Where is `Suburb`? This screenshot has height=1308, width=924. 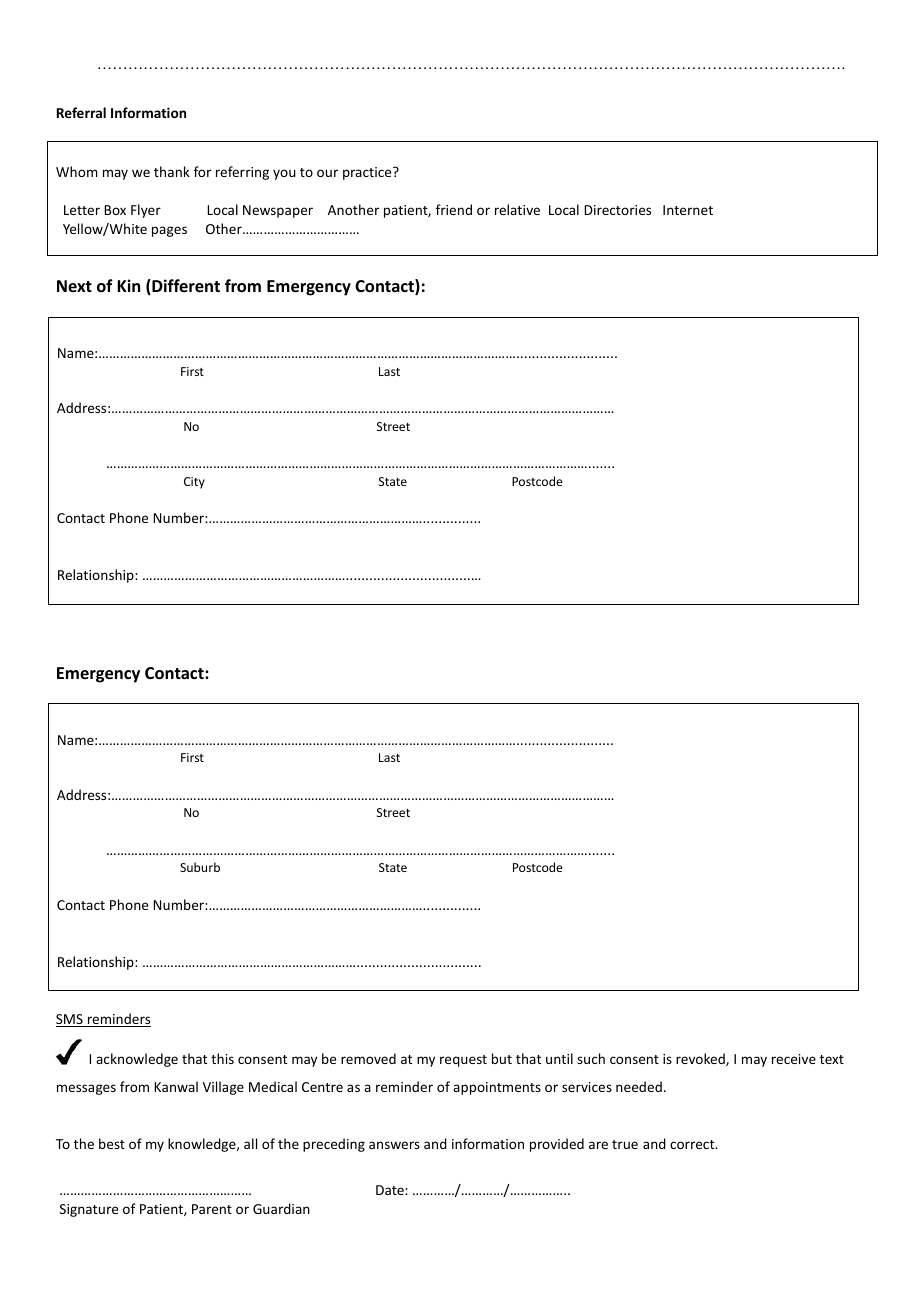
Suburb is located at coordinates (200, 867).
